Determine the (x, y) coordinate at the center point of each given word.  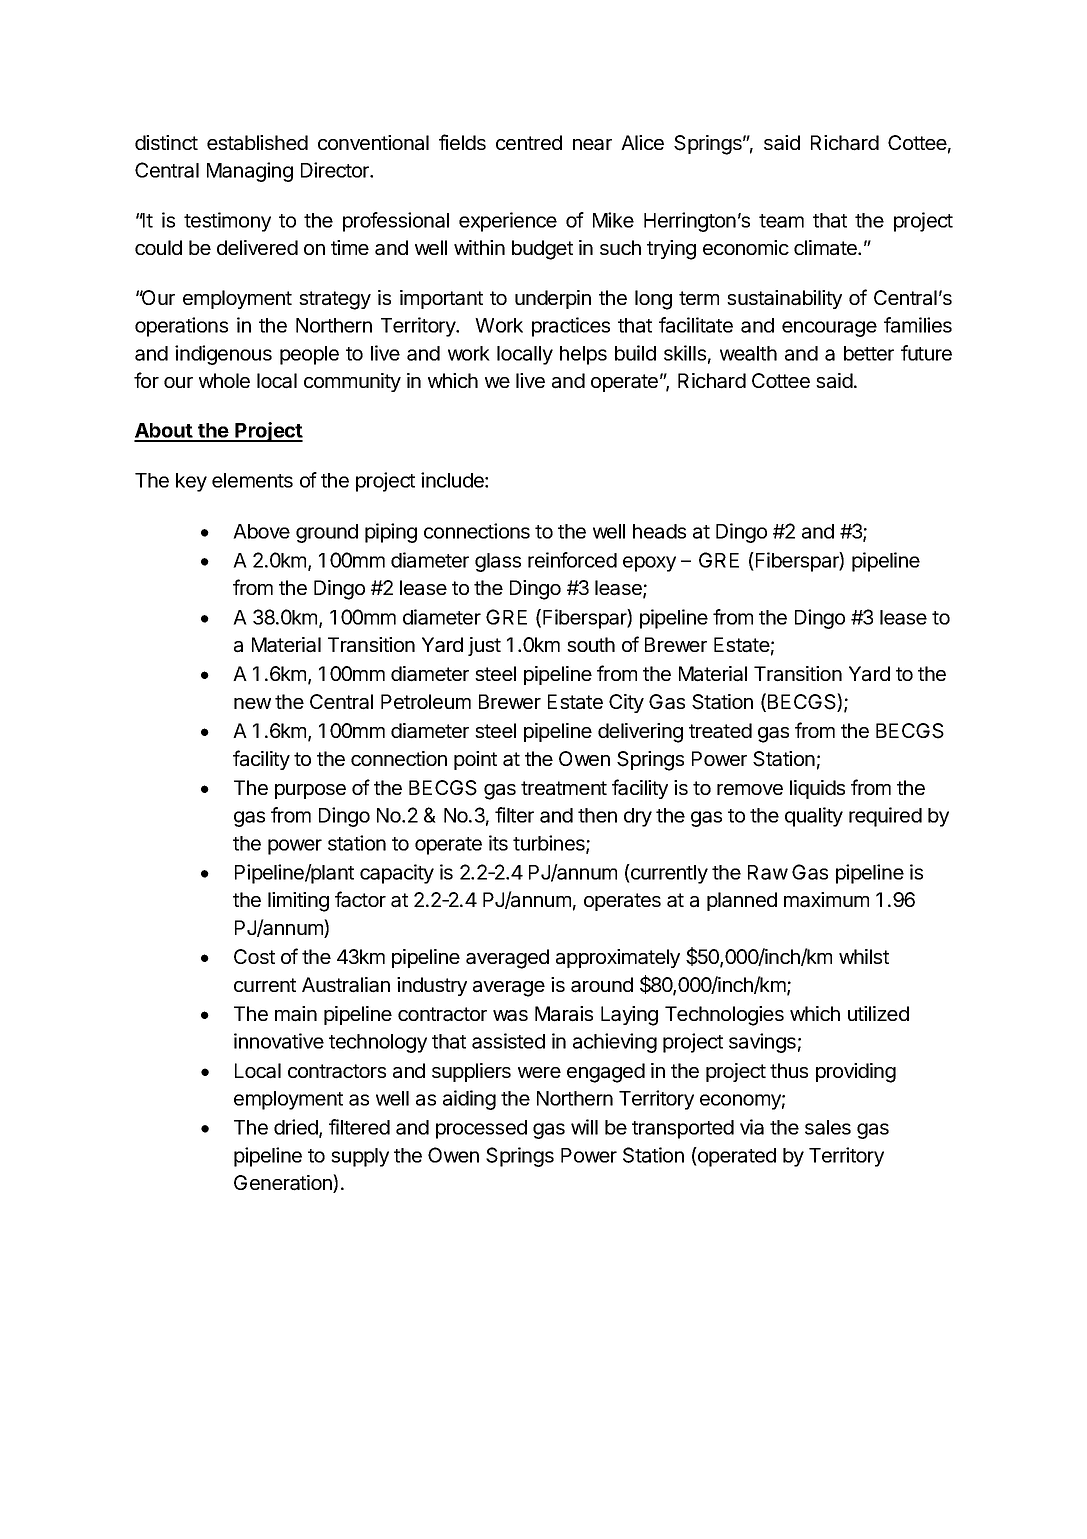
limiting (298, 902)
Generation (284, 1183)
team (781, 221)
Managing (250, 172)
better (869, 353)
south (591, 644)
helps (583, 355)
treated (720, 731)
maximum (826, 900)
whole (224, 380)
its (498, 843)
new (252, 703)
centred (529, 142)
